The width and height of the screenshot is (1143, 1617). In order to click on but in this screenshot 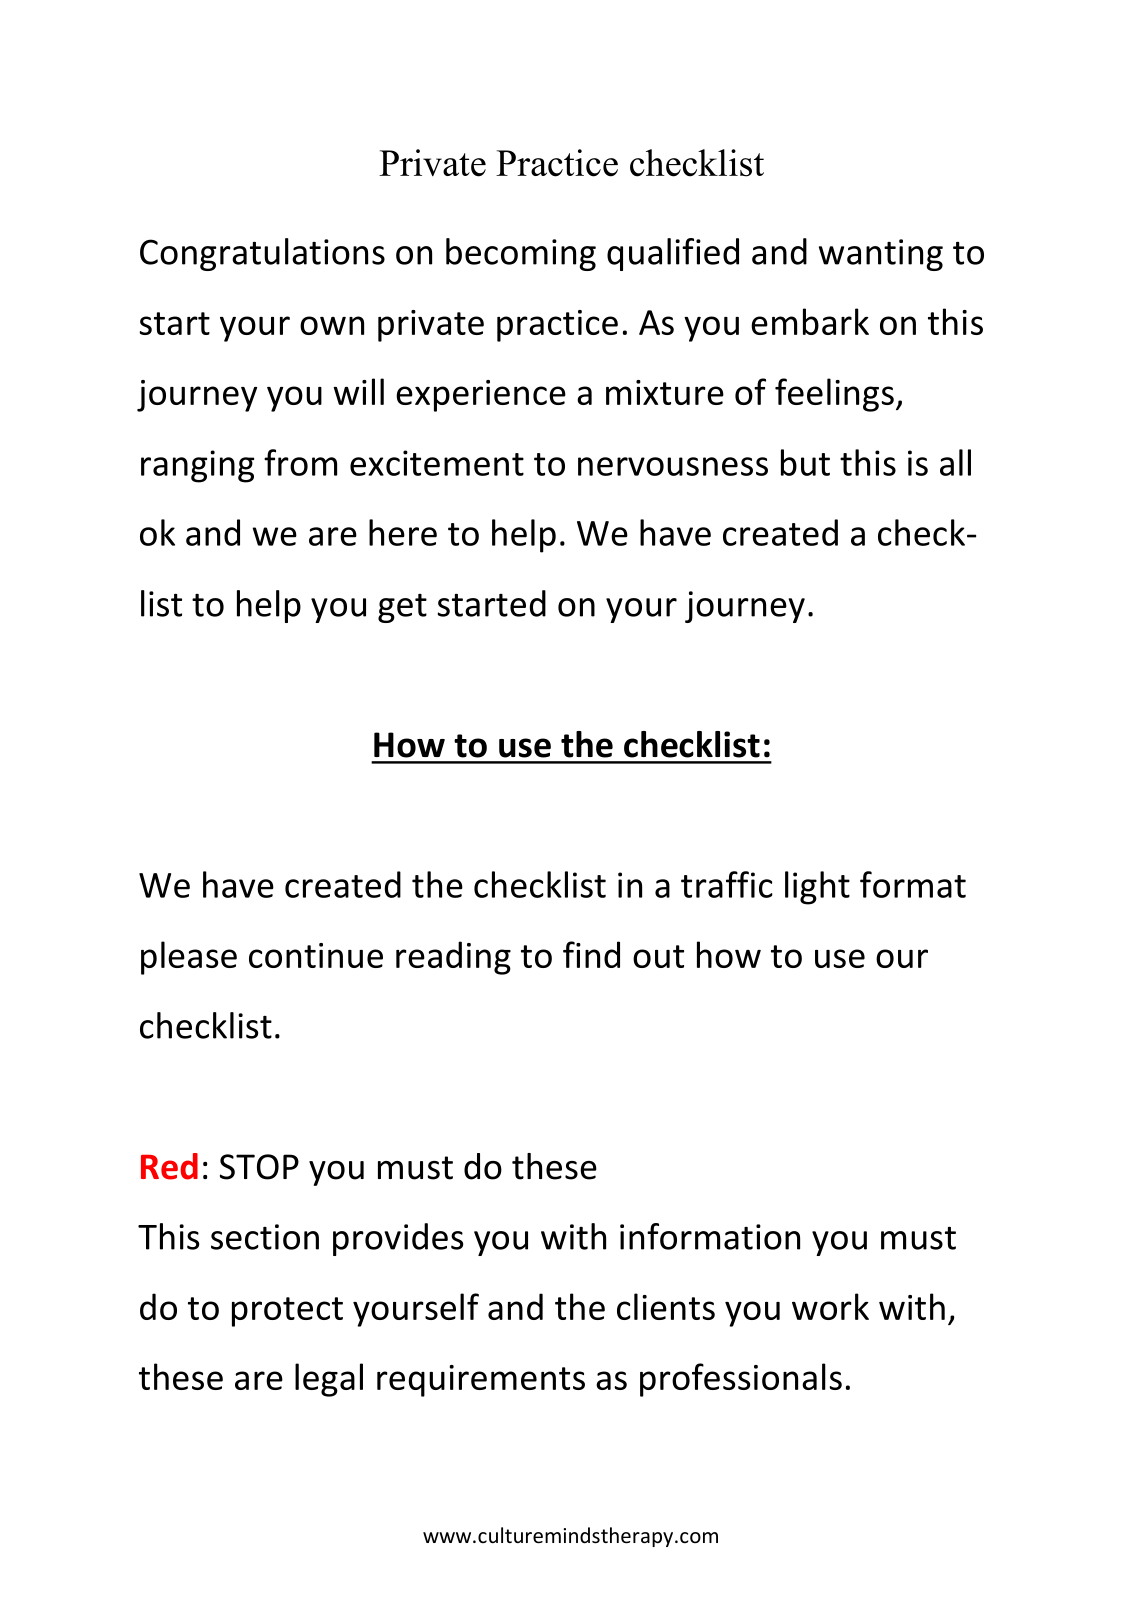, I will do `click(805, 462)`.
